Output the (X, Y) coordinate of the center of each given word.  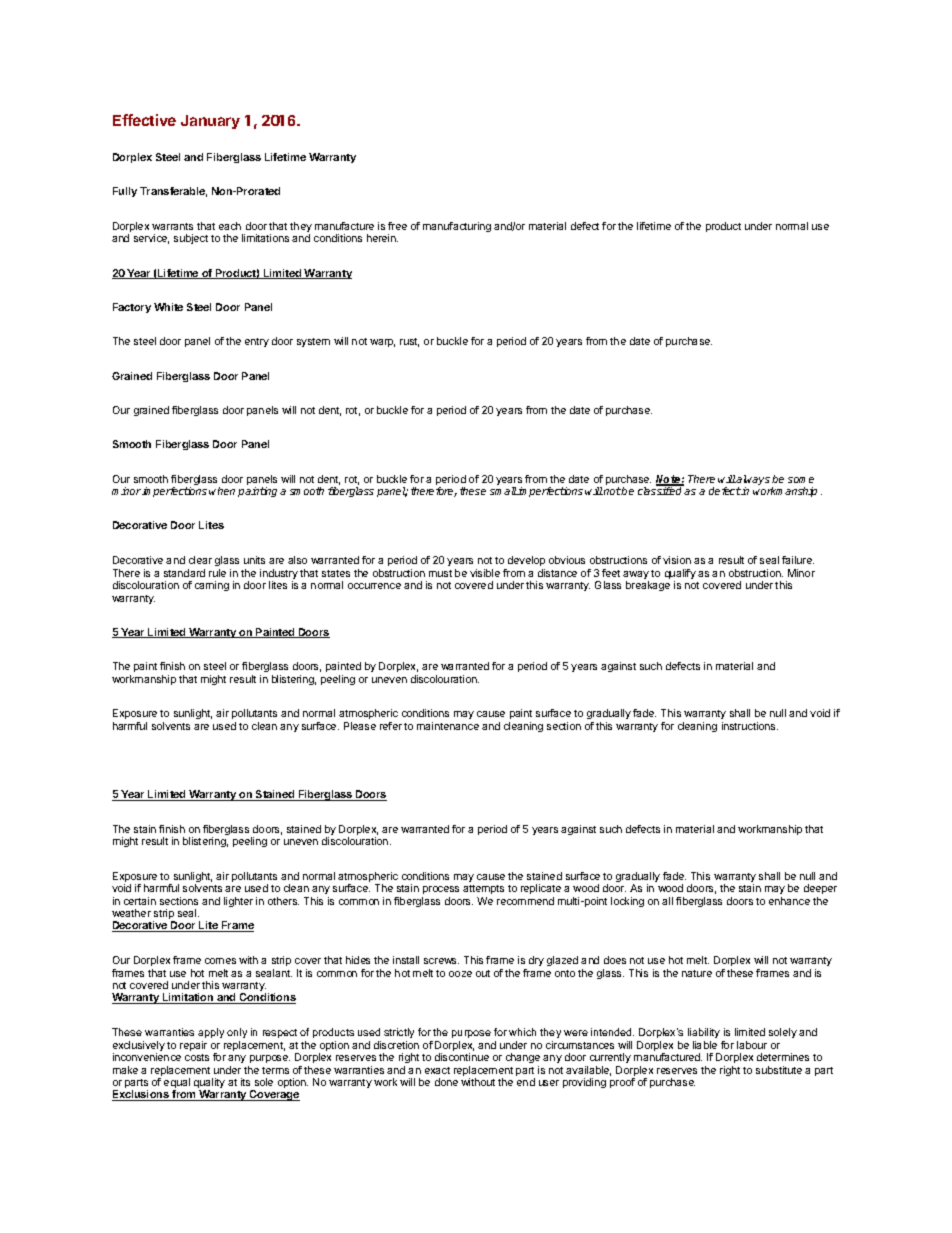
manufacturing (457, 227)
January (210, 122)
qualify (680, 575)
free (397, 226)
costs (197, 1057)
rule (217, 573)
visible (485, 573)
